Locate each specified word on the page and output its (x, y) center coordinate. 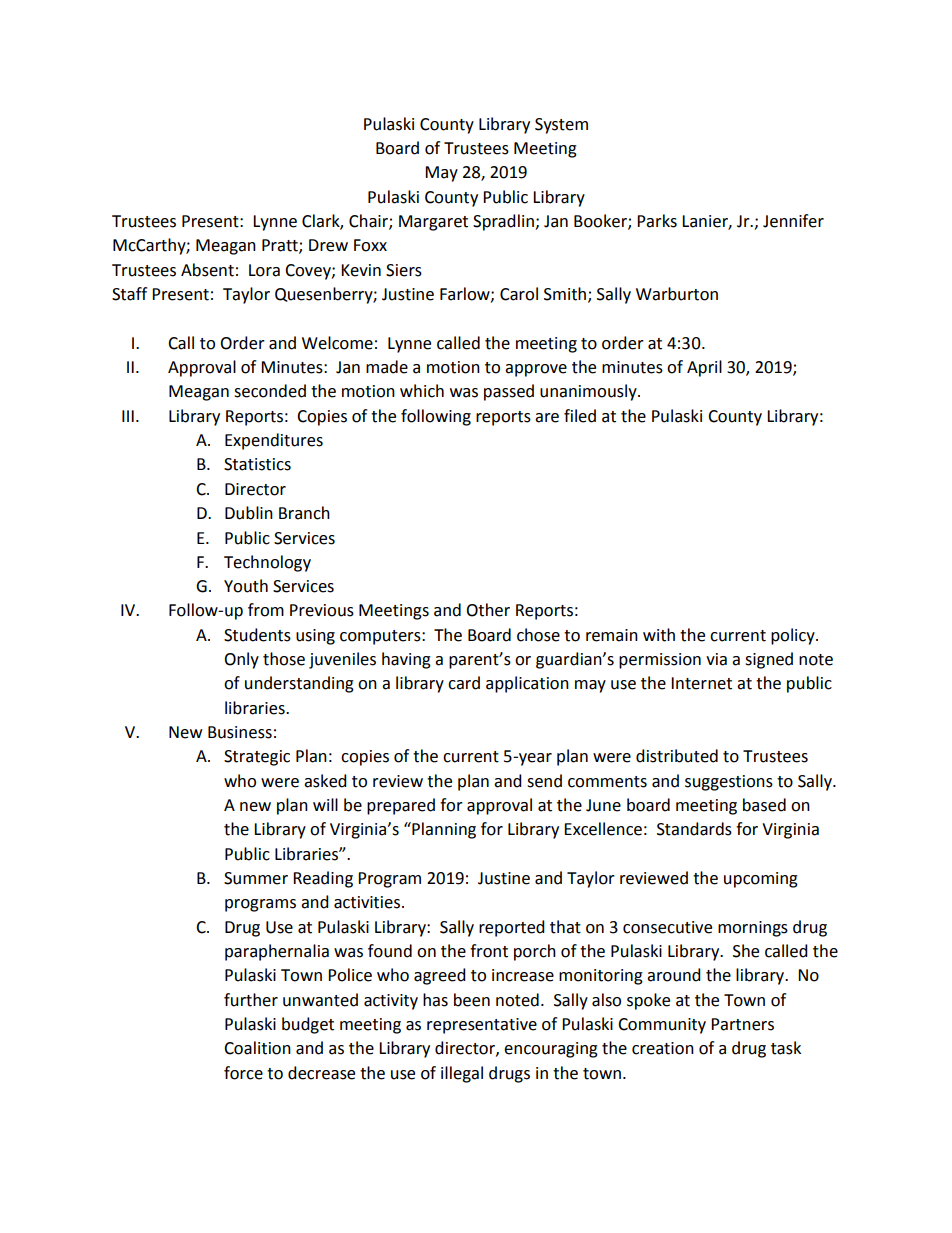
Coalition (257, 1048)
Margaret (433, 223)
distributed (677, 756)
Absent (207, 270)
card (464, 683)
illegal (462, 1074)
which (422, 391)
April (704, 368)
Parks (657, 221)
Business (240, 732)
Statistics (257, 464)
